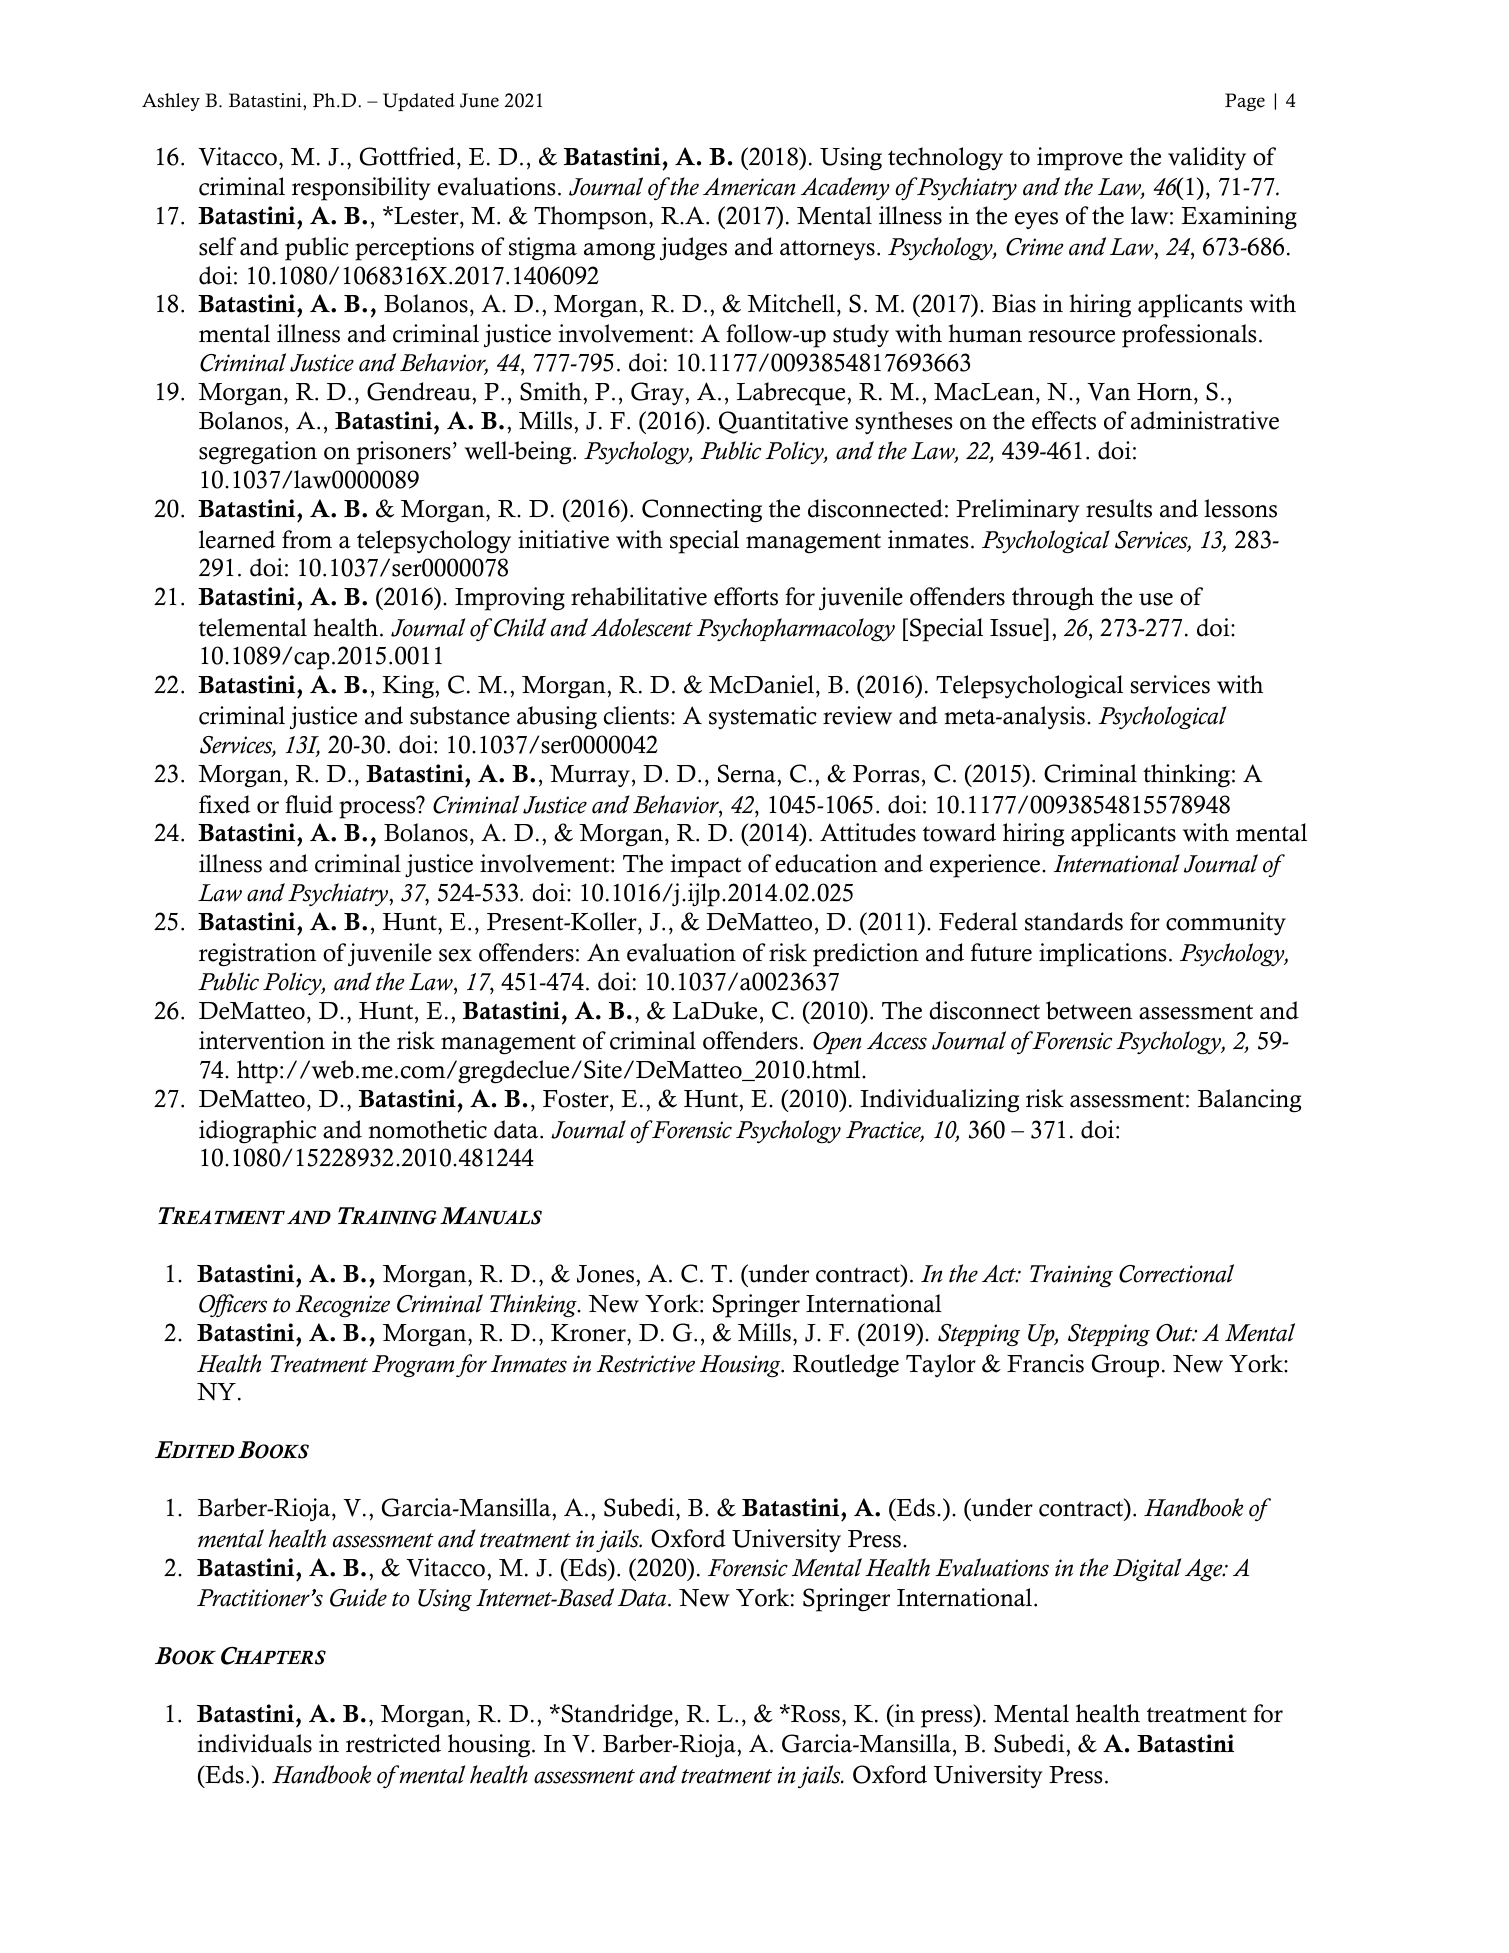 The width and height of the screenshot is (1509, 1953). I want to click on Restrictive, so click(646, 1364).
